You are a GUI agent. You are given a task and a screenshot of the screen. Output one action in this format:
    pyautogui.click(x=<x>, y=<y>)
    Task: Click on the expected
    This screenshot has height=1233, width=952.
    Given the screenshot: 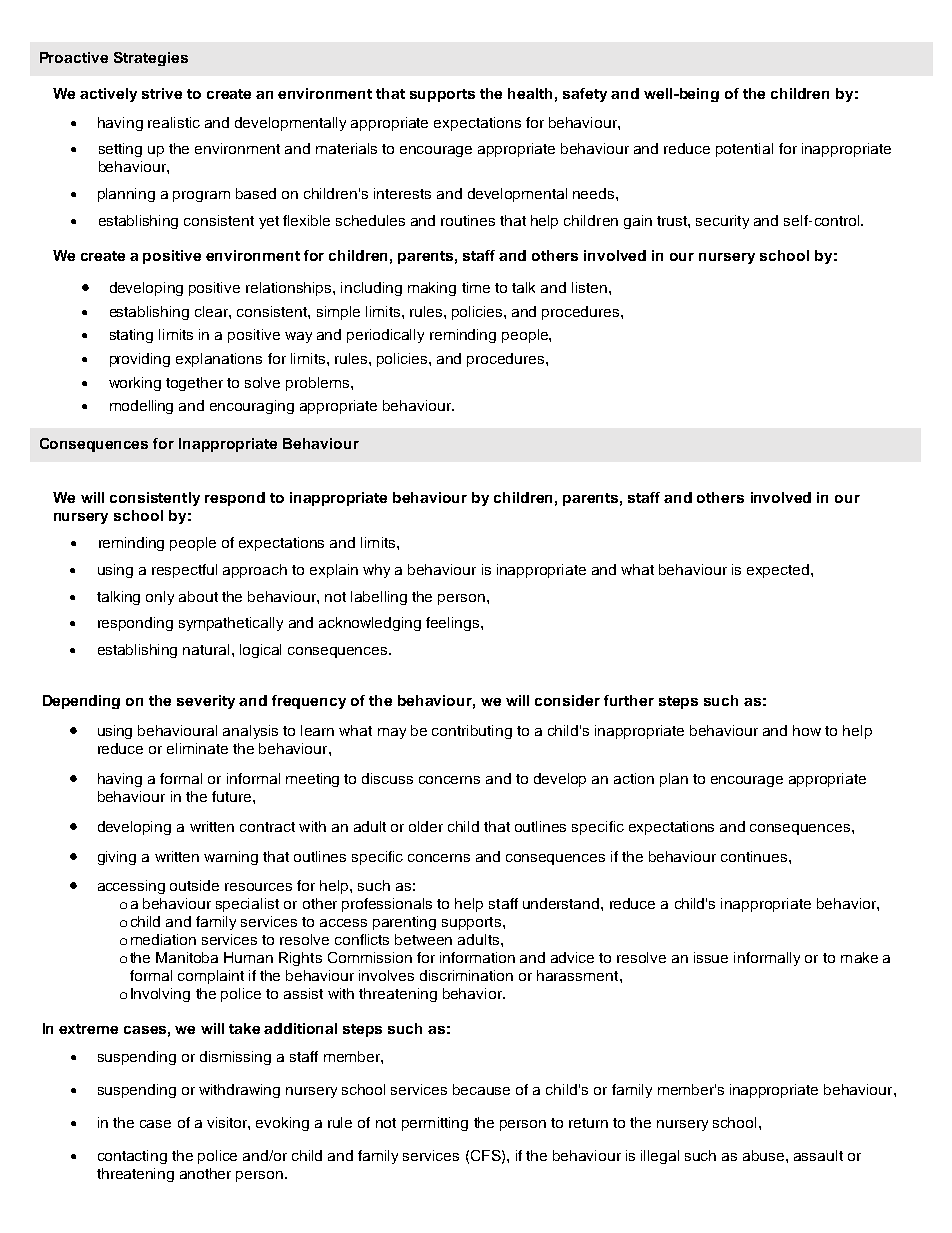 What is the action you would take?
    pyautogui.click(x=779, y=571)
